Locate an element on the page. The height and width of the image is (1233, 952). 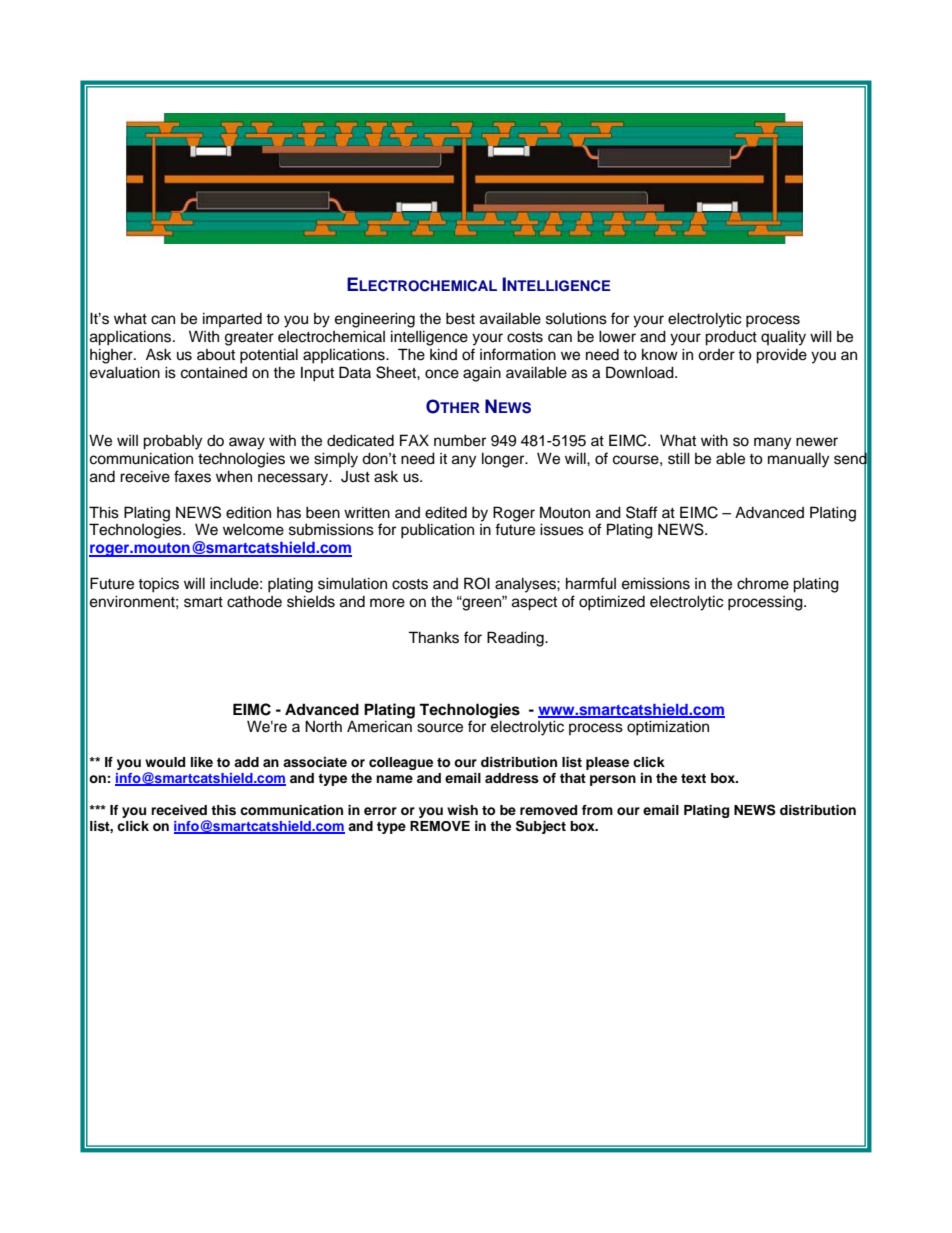
text is located at coordinates (693, 778).
